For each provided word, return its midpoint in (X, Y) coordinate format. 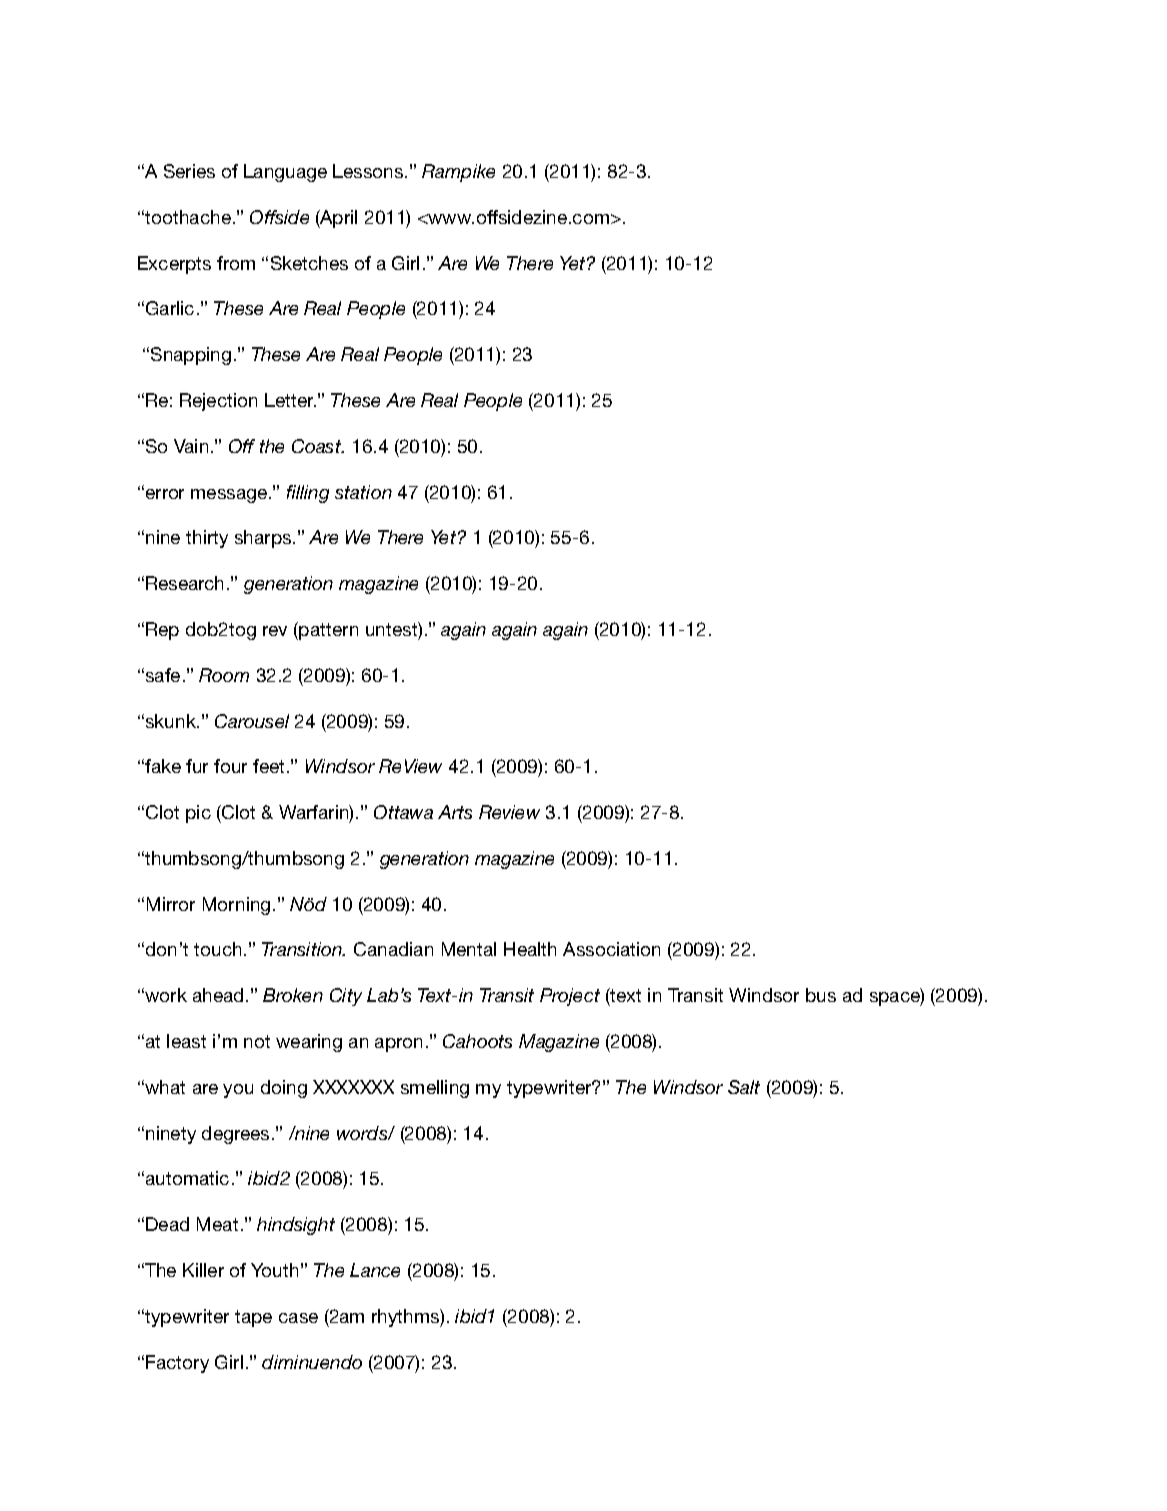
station (363, 492)
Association (611, 949)
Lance (375, 1270)
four (230, 766)
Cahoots (477, 1041)
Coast (318, 446)
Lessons (369, 171)
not (257, 1041)
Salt (744, 1087)
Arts (455, 812)
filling (308, 494)
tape (253, 1318)
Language (285, 173)
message (230, 496)
